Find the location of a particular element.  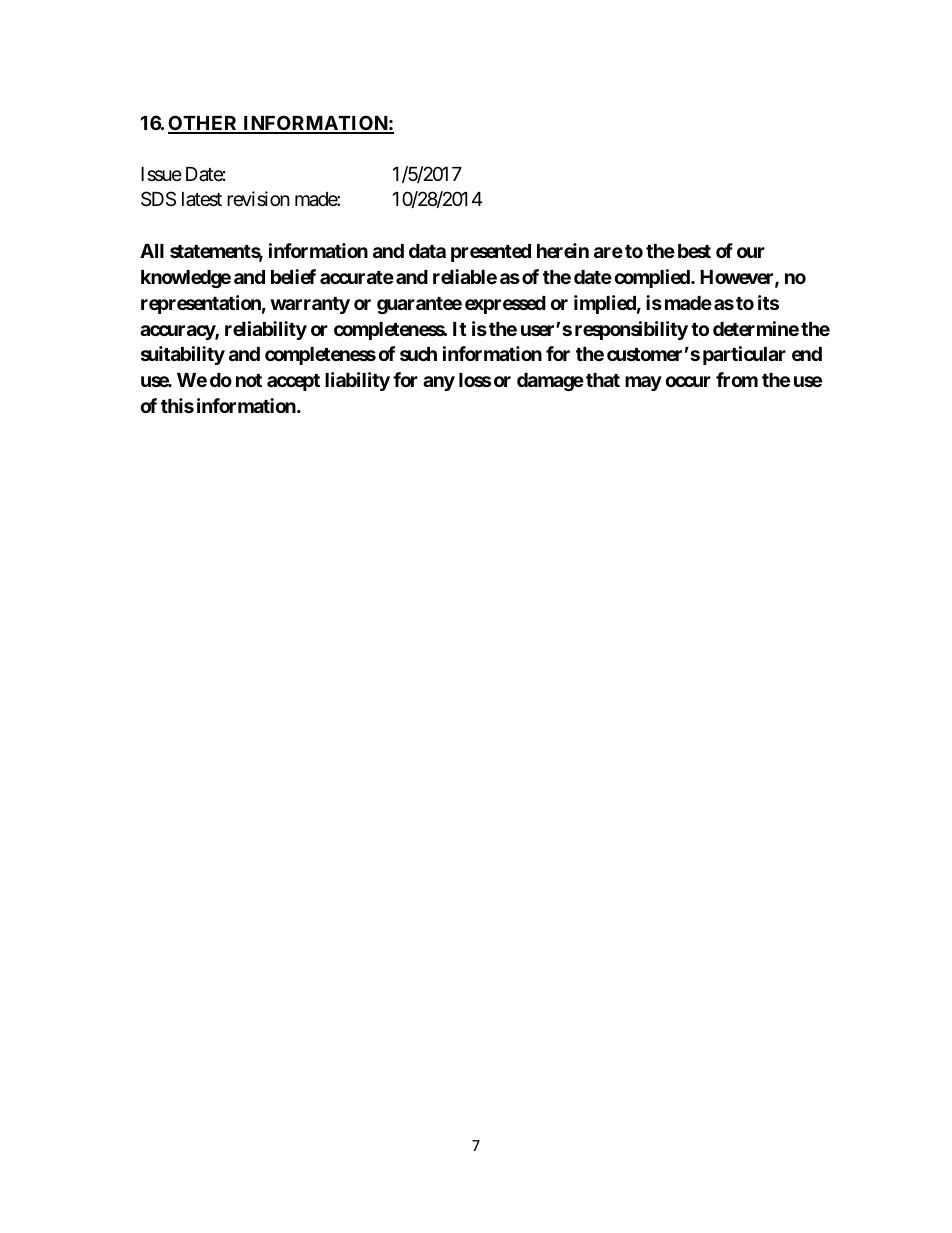

belief is located at coordinates (293, 276).
